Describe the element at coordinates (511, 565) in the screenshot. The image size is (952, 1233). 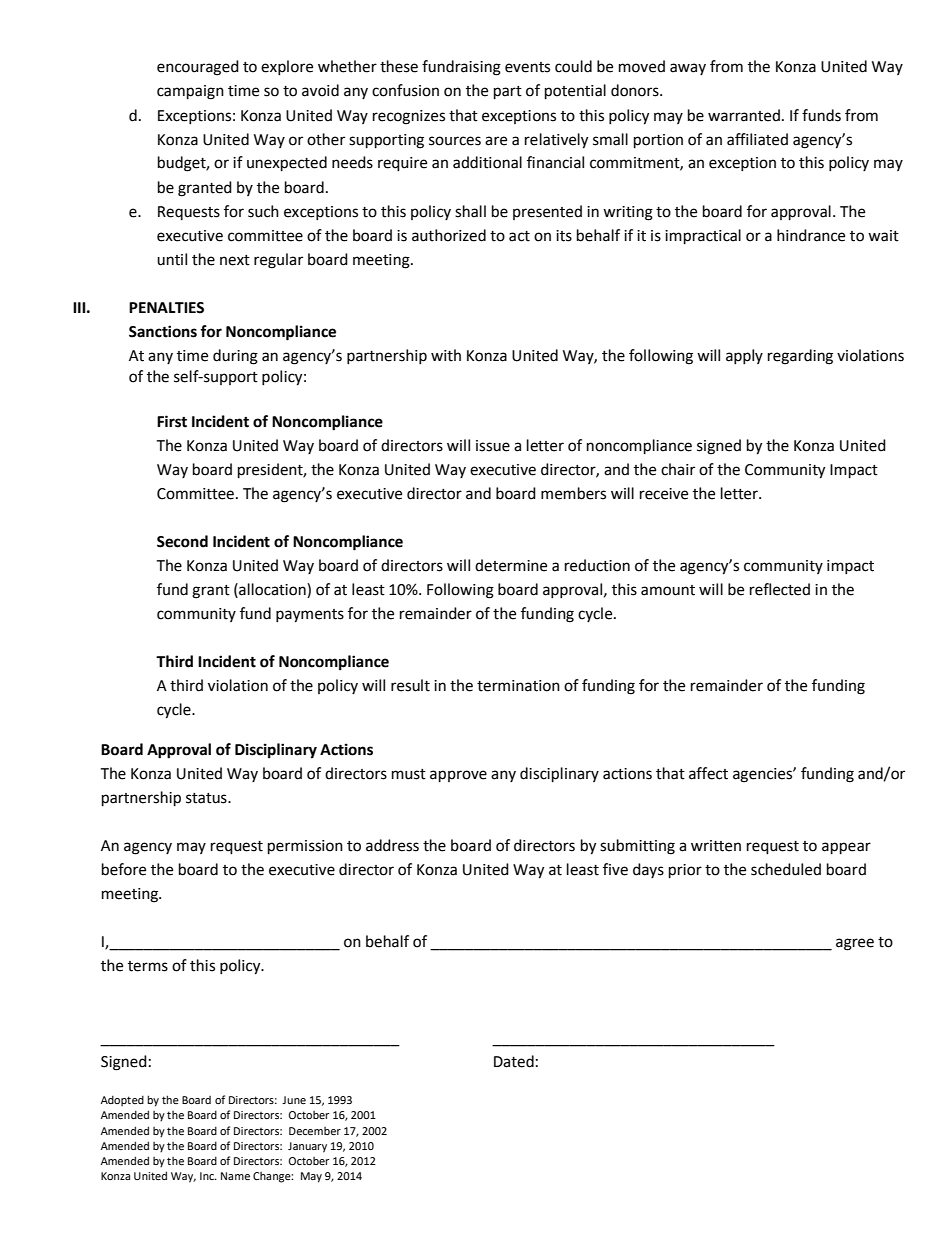
I see `determine` at that location.
